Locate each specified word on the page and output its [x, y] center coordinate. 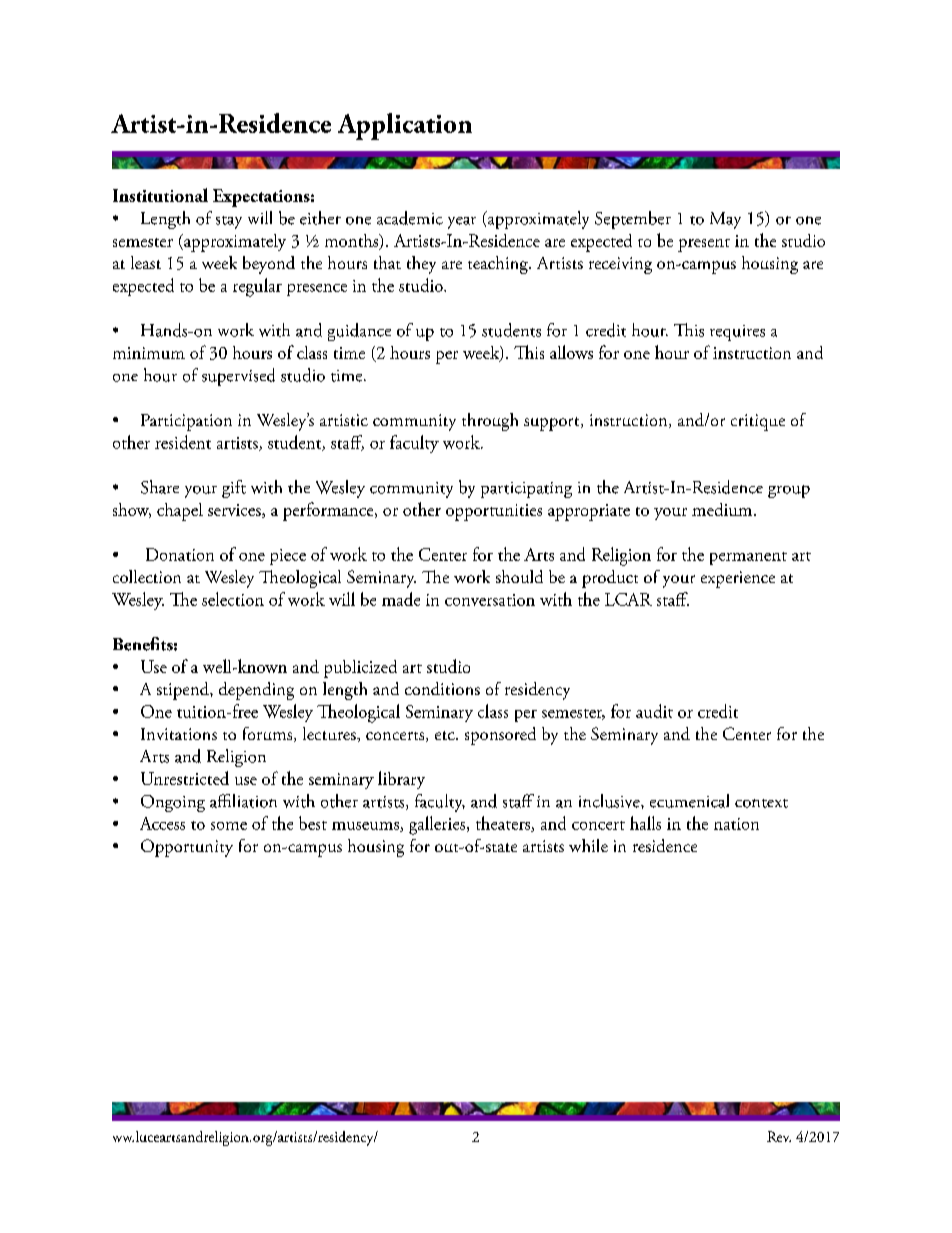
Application [405, 126]
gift [234, 489]
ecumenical [689, 801]
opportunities [494, 512]
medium [723, 509]
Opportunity [187, 848]
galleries [438, 825]
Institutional [160, 195]
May [725, 220]
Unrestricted [185, 778]
